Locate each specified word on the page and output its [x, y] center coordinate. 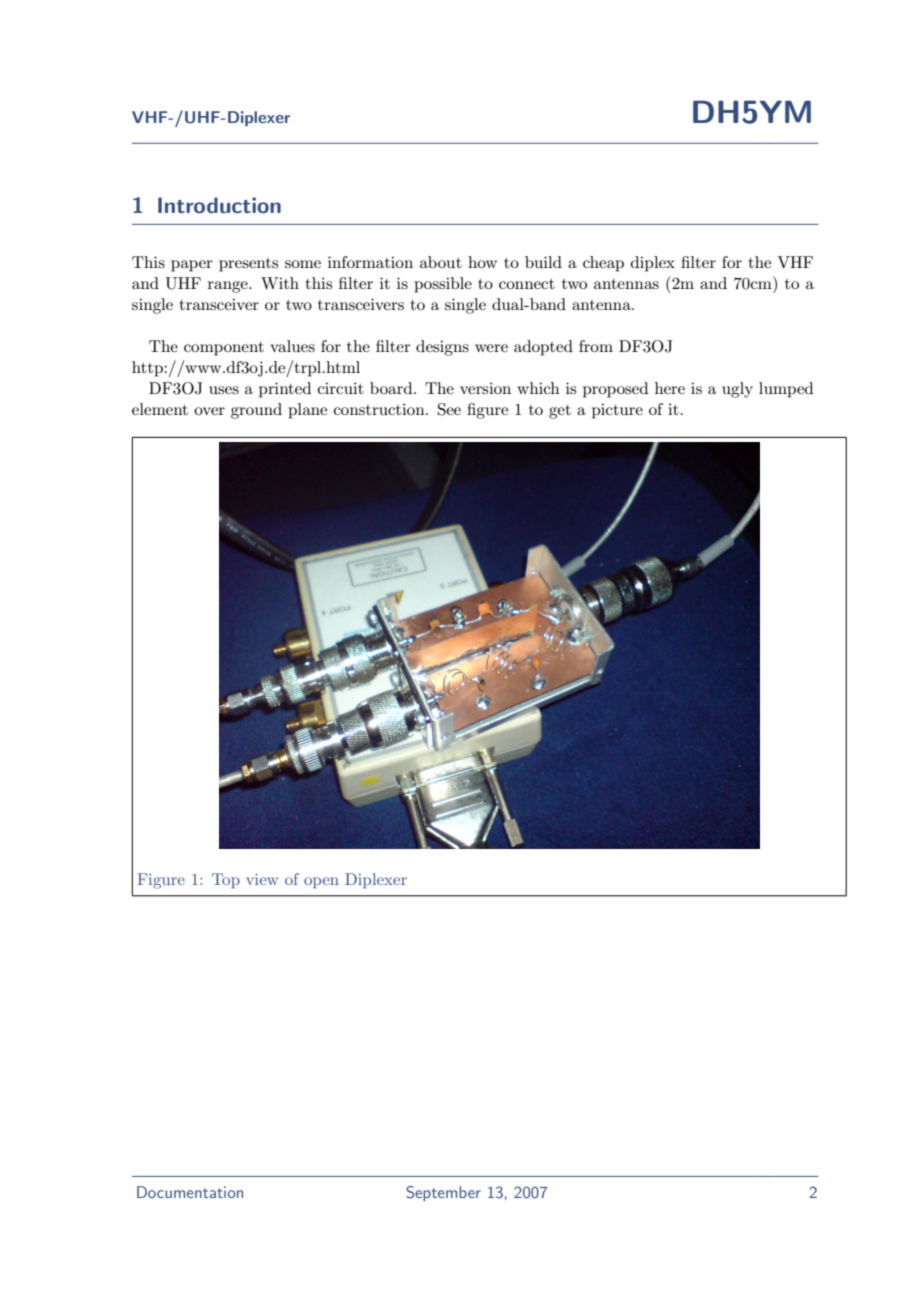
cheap [603, 264]
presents [248, 265]
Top [226, 880]
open [321, 883]
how [482, 262]
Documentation [190, 1192]
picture [617, 411]
